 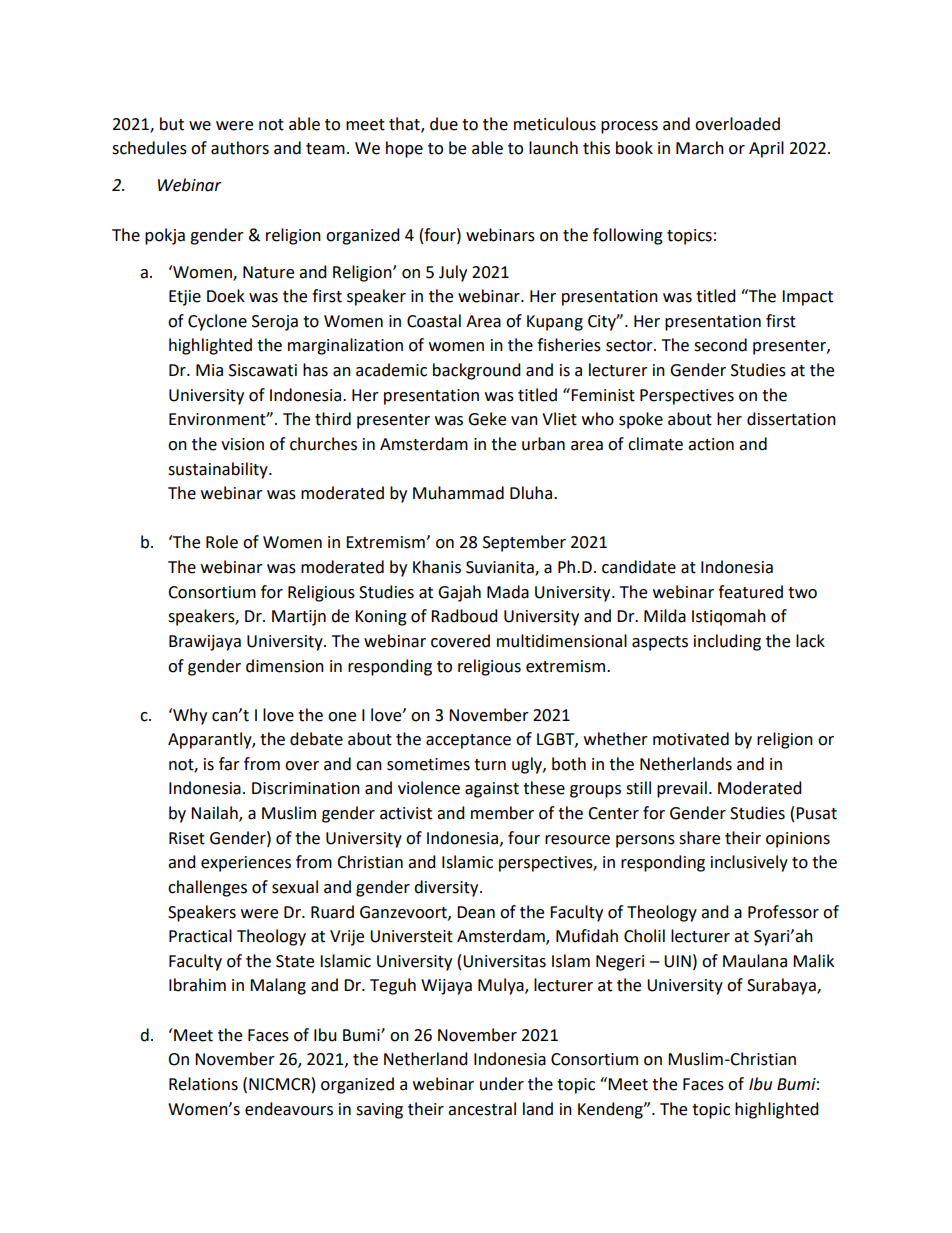 What do you see at coordinates (444, 124) in the image?
I see `due` at bounding box center [444, 124].
